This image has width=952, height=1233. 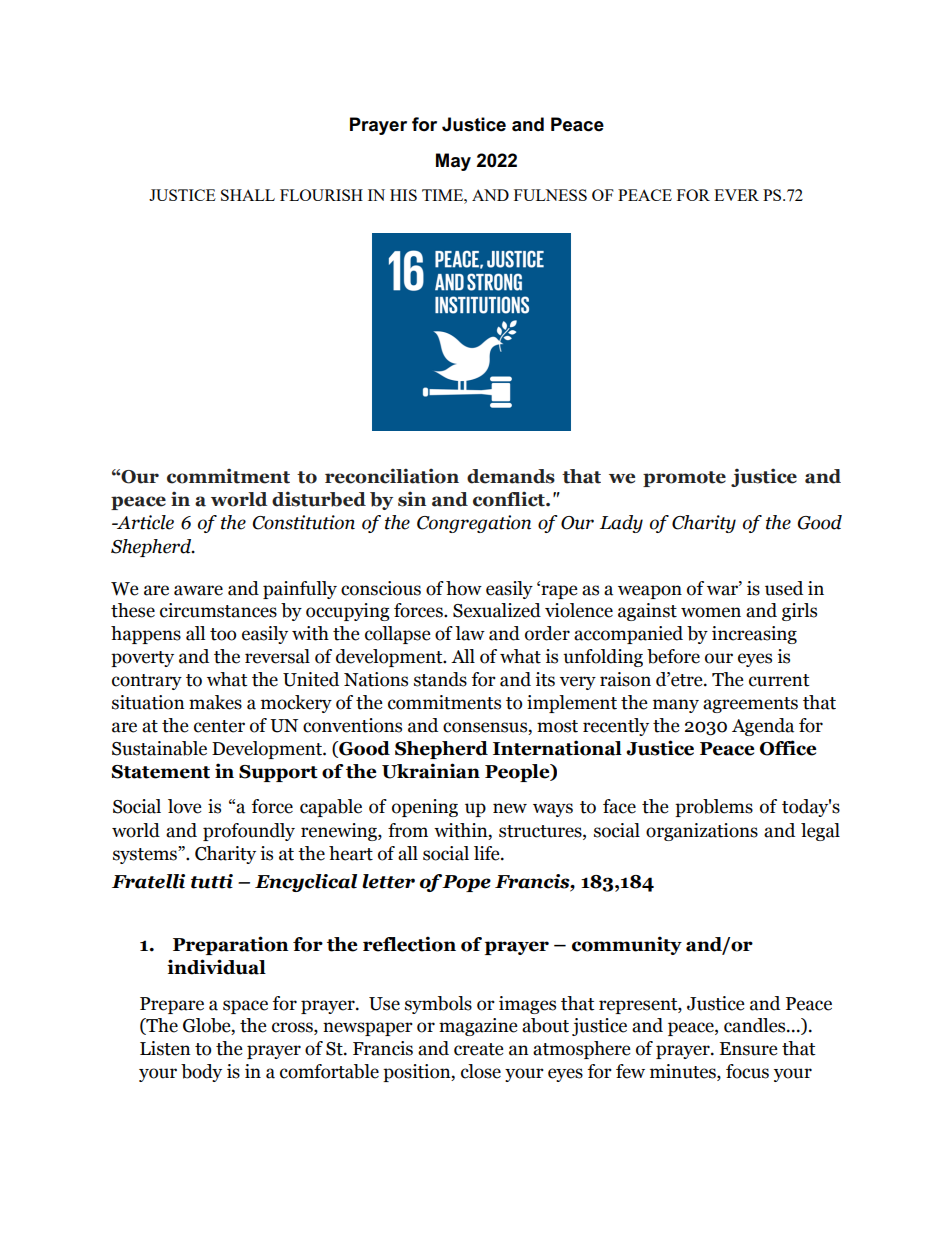 What do you see at coordinates (453, 162) in the image?
I see `May` at bounding box center [453, 162].
